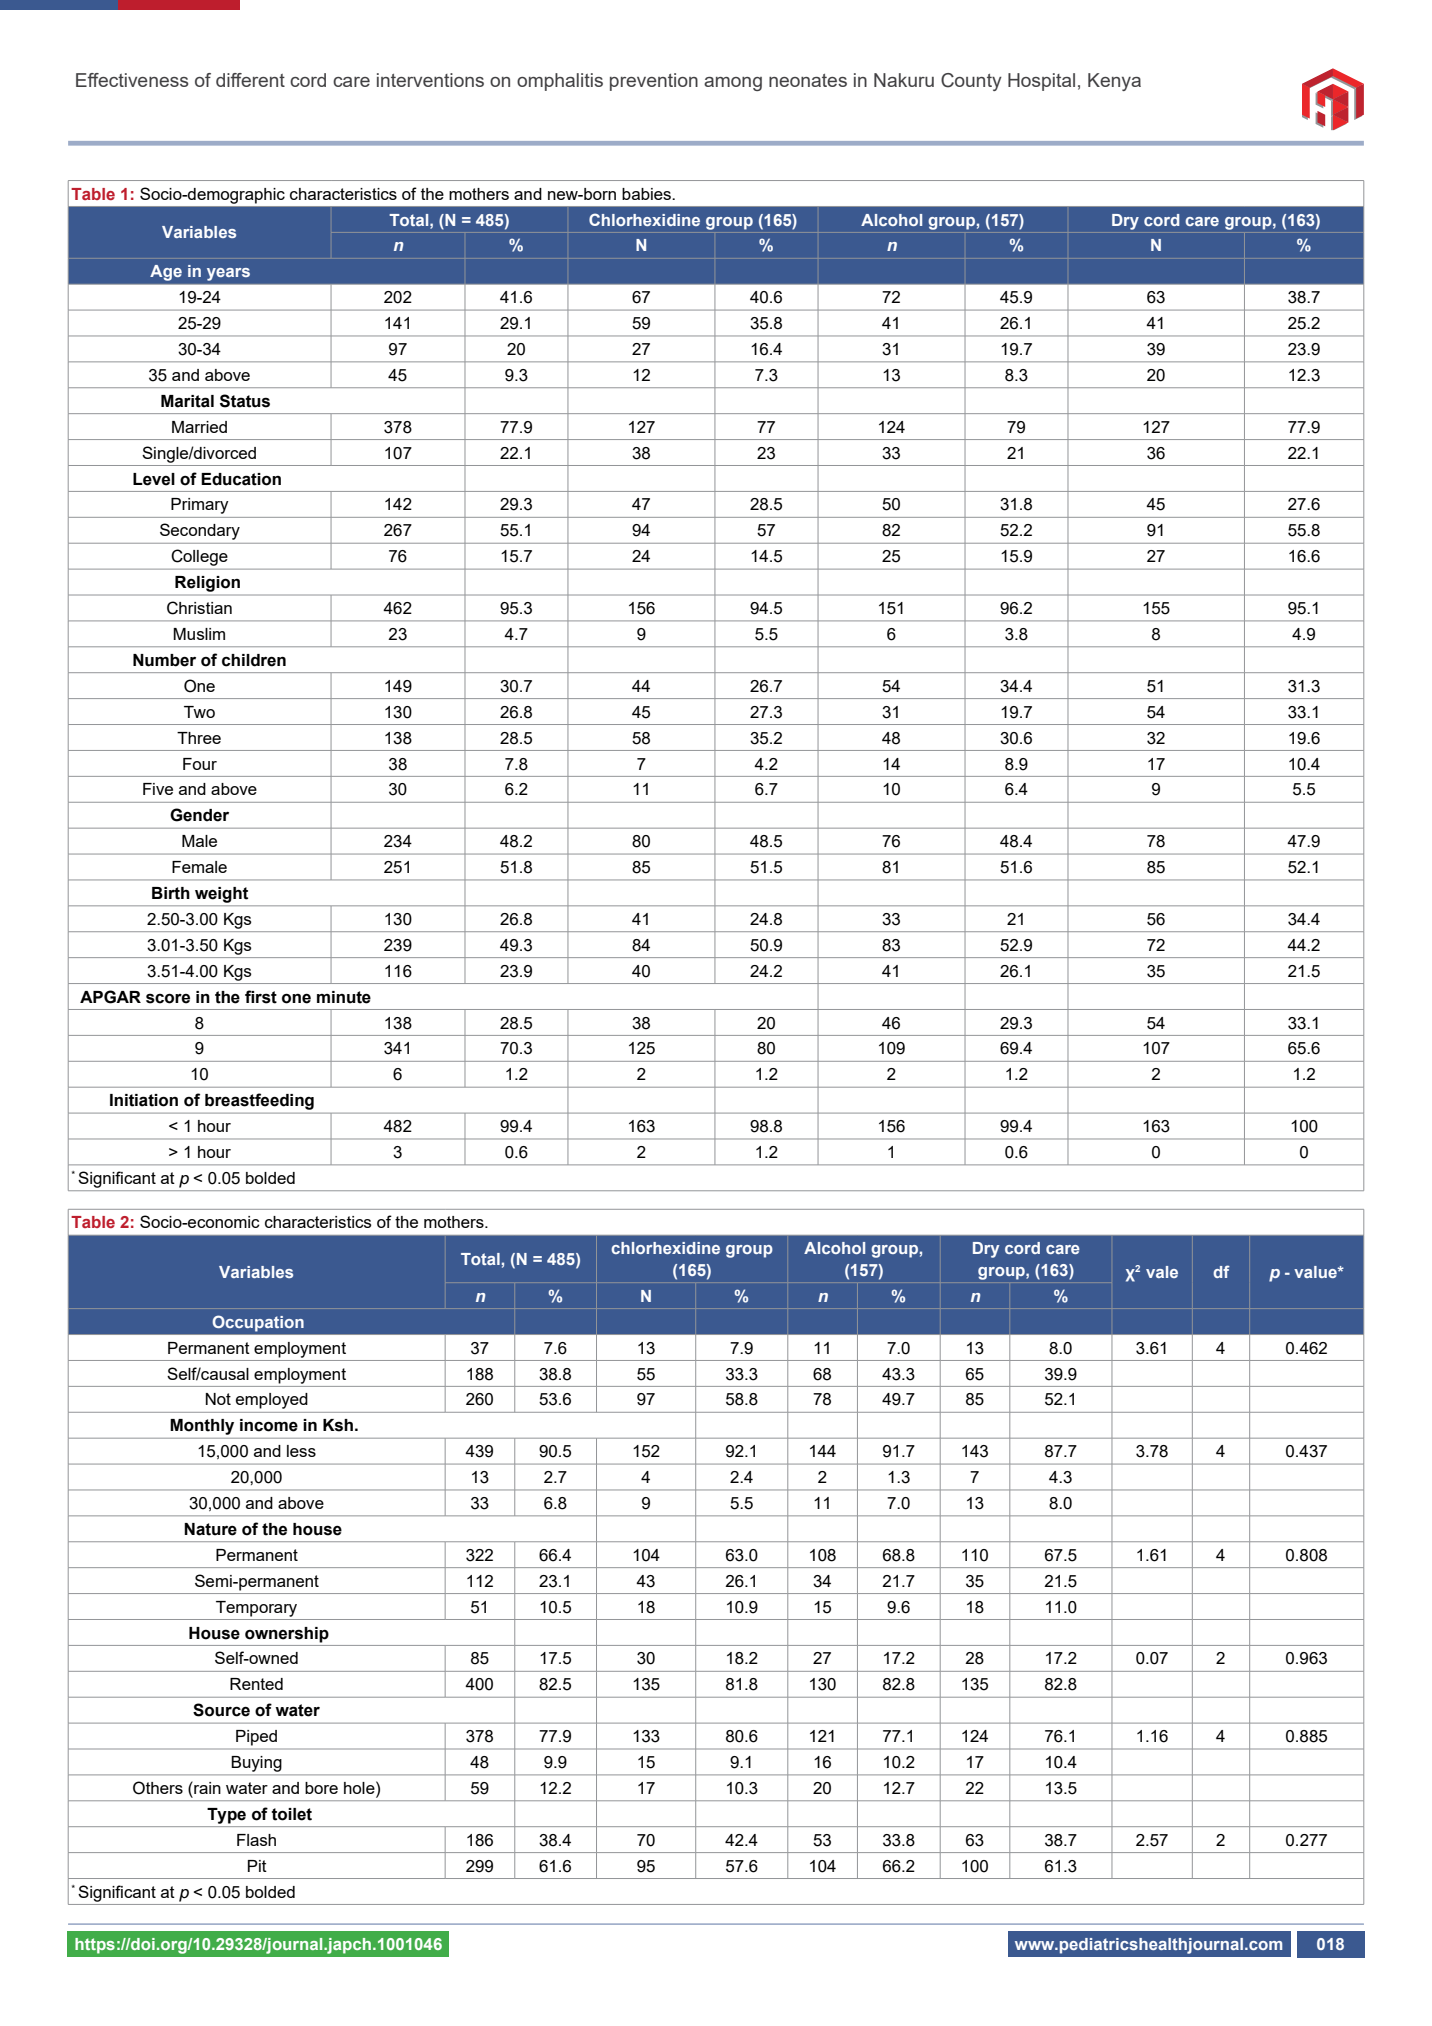  I want to click on prevention, so click(654, 82).
